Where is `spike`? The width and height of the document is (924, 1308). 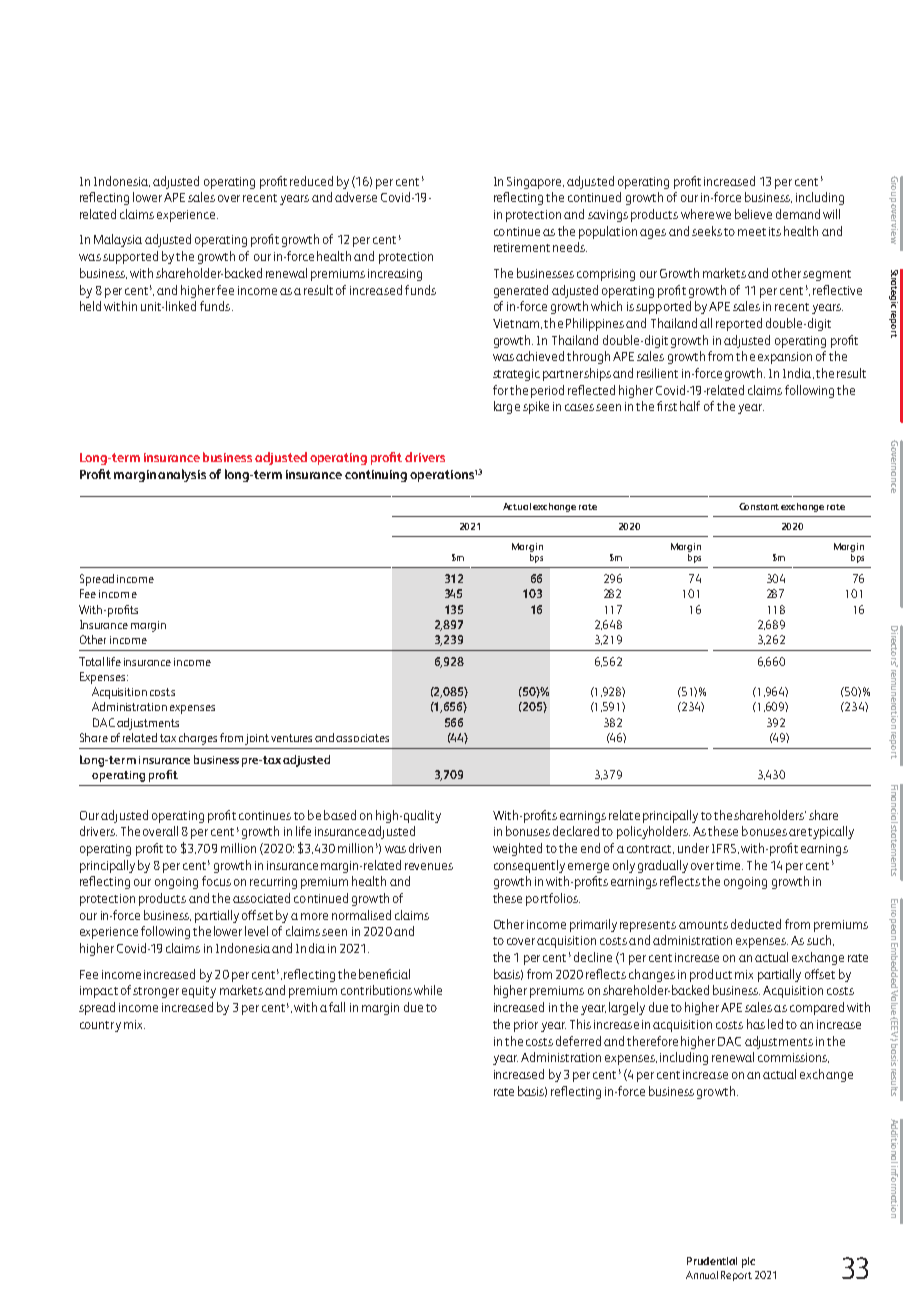 spike is located at coordinates (536, 407).
